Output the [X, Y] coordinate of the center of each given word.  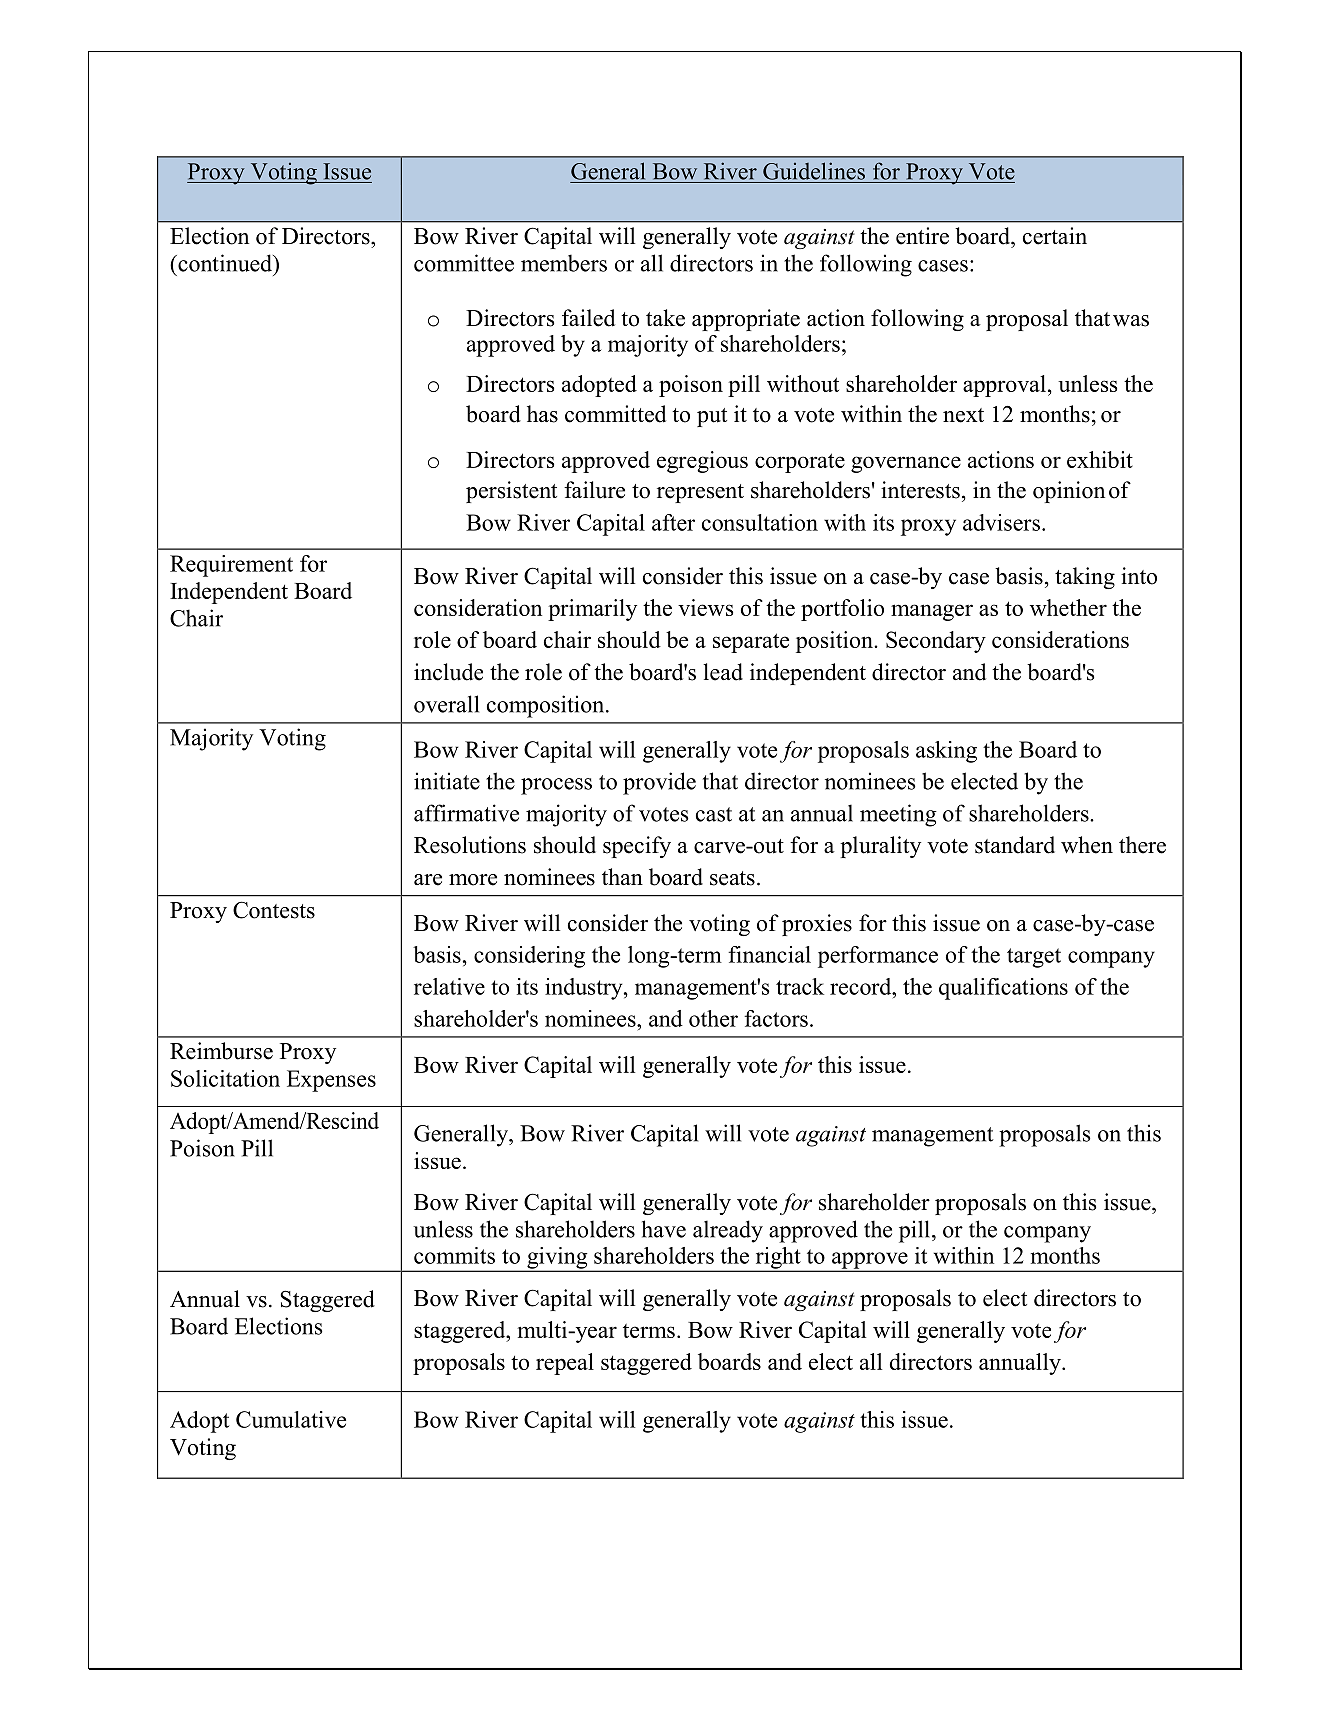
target [1034, 958]
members [564, 263]
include [448, 672]
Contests [274, 910]
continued [225, 263]
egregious [702, 462]
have [664, 1229]
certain [1055, 236]
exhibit [1100, 459]
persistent [511, 492]
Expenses [331, 1081]
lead [723, 672]
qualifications [1003, 989]
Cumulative [291, 1419]
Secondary [936, 642]
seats [732, 878]
